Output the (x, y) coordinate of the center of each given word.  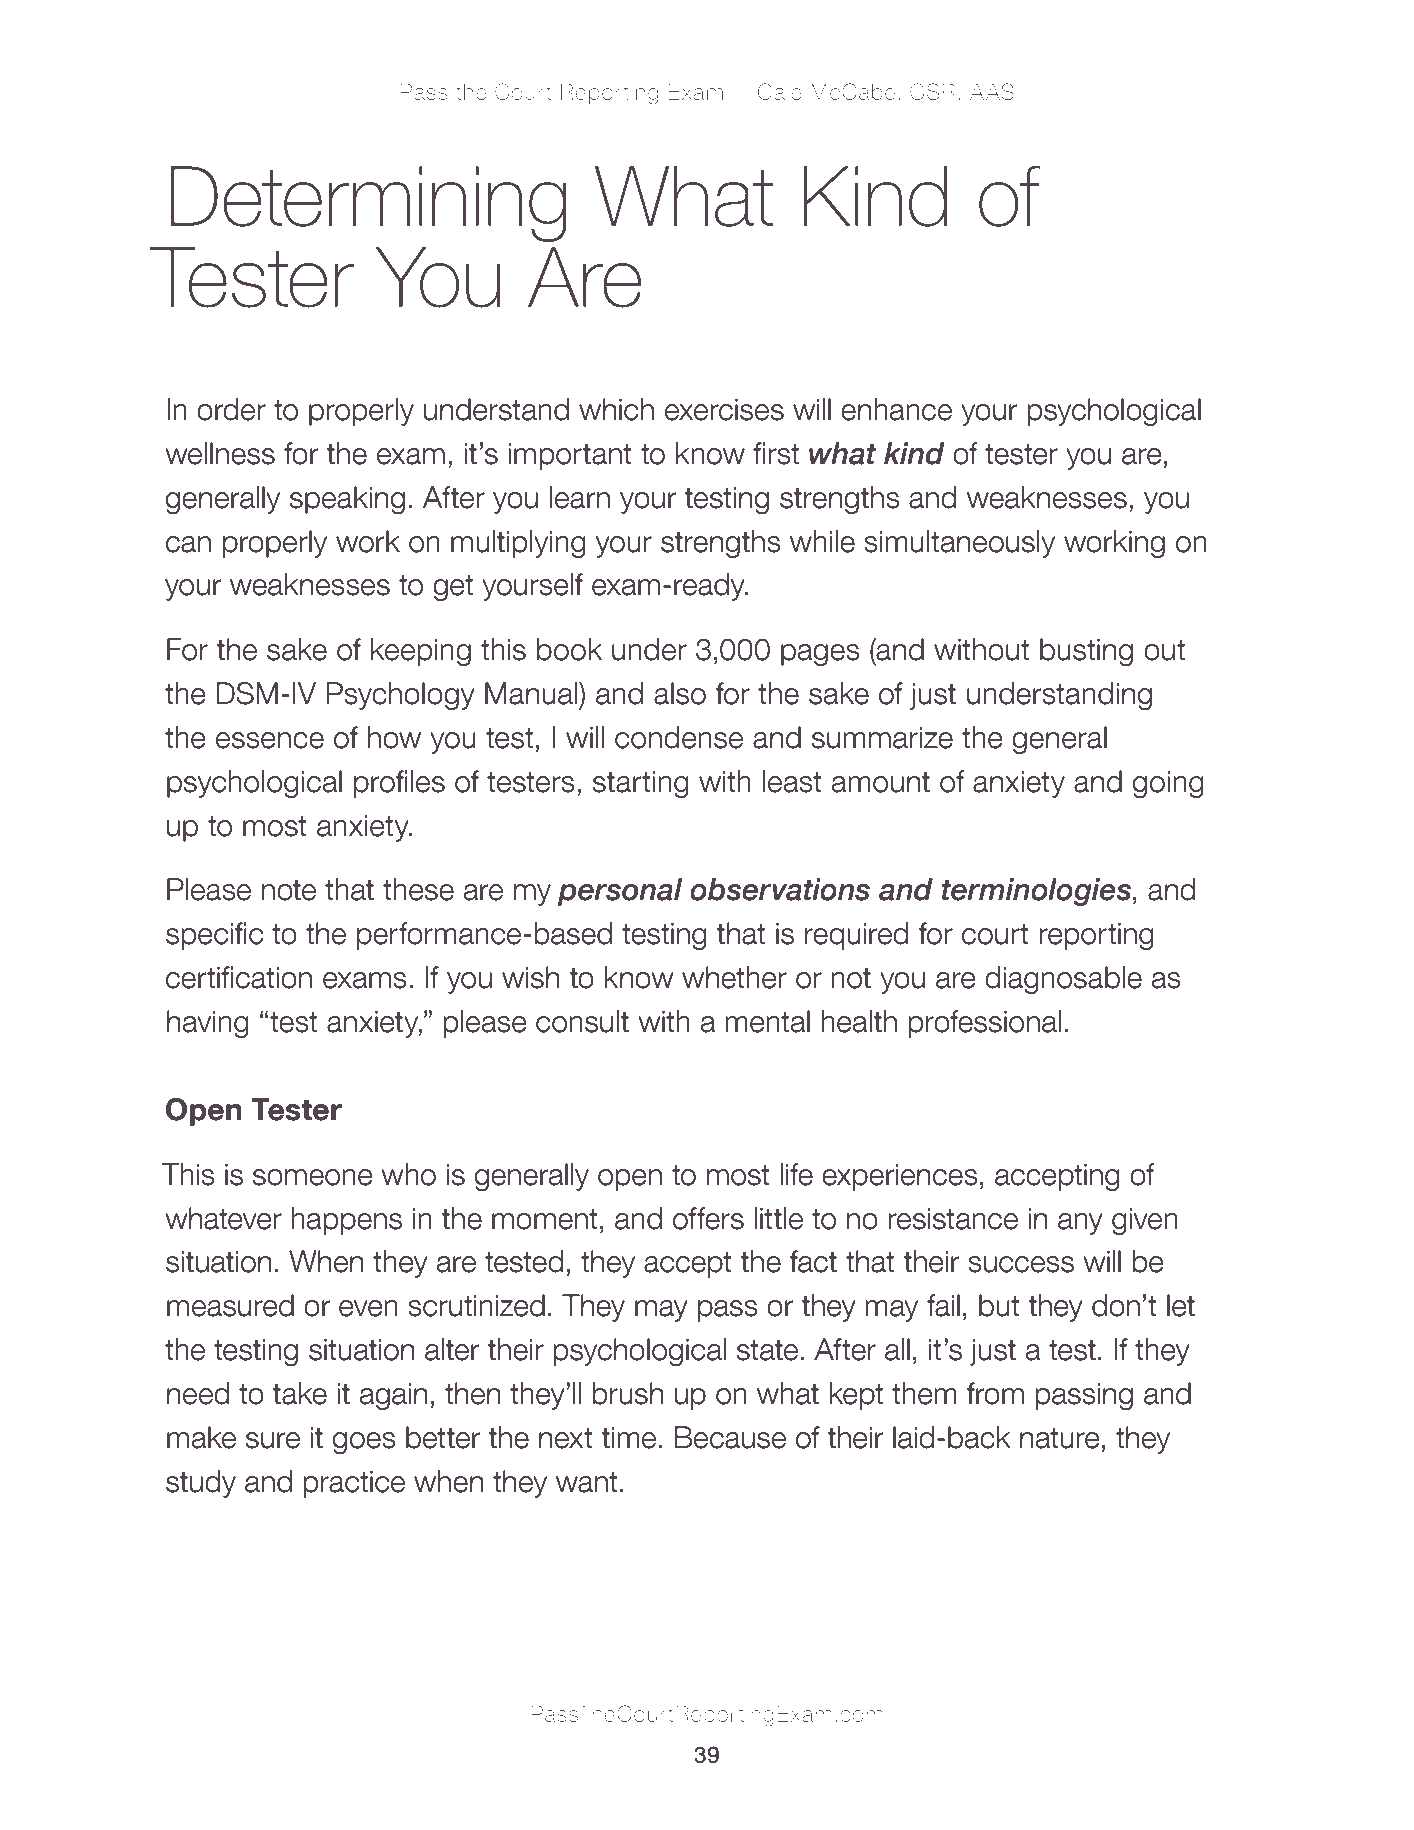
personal (620, 892)
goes (364, 1443)
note (289, 890)
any (1080, 1224)
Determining (369, 204)
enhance (896, 409)
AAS (992, 91)
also (680, 693)
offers (708, 1218)
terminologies (1036, 892)
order (231, 409)
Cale (780, 91)
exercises (724, 410)
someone (313, 1177)
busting (1086, 652)
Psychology (400, 696)
